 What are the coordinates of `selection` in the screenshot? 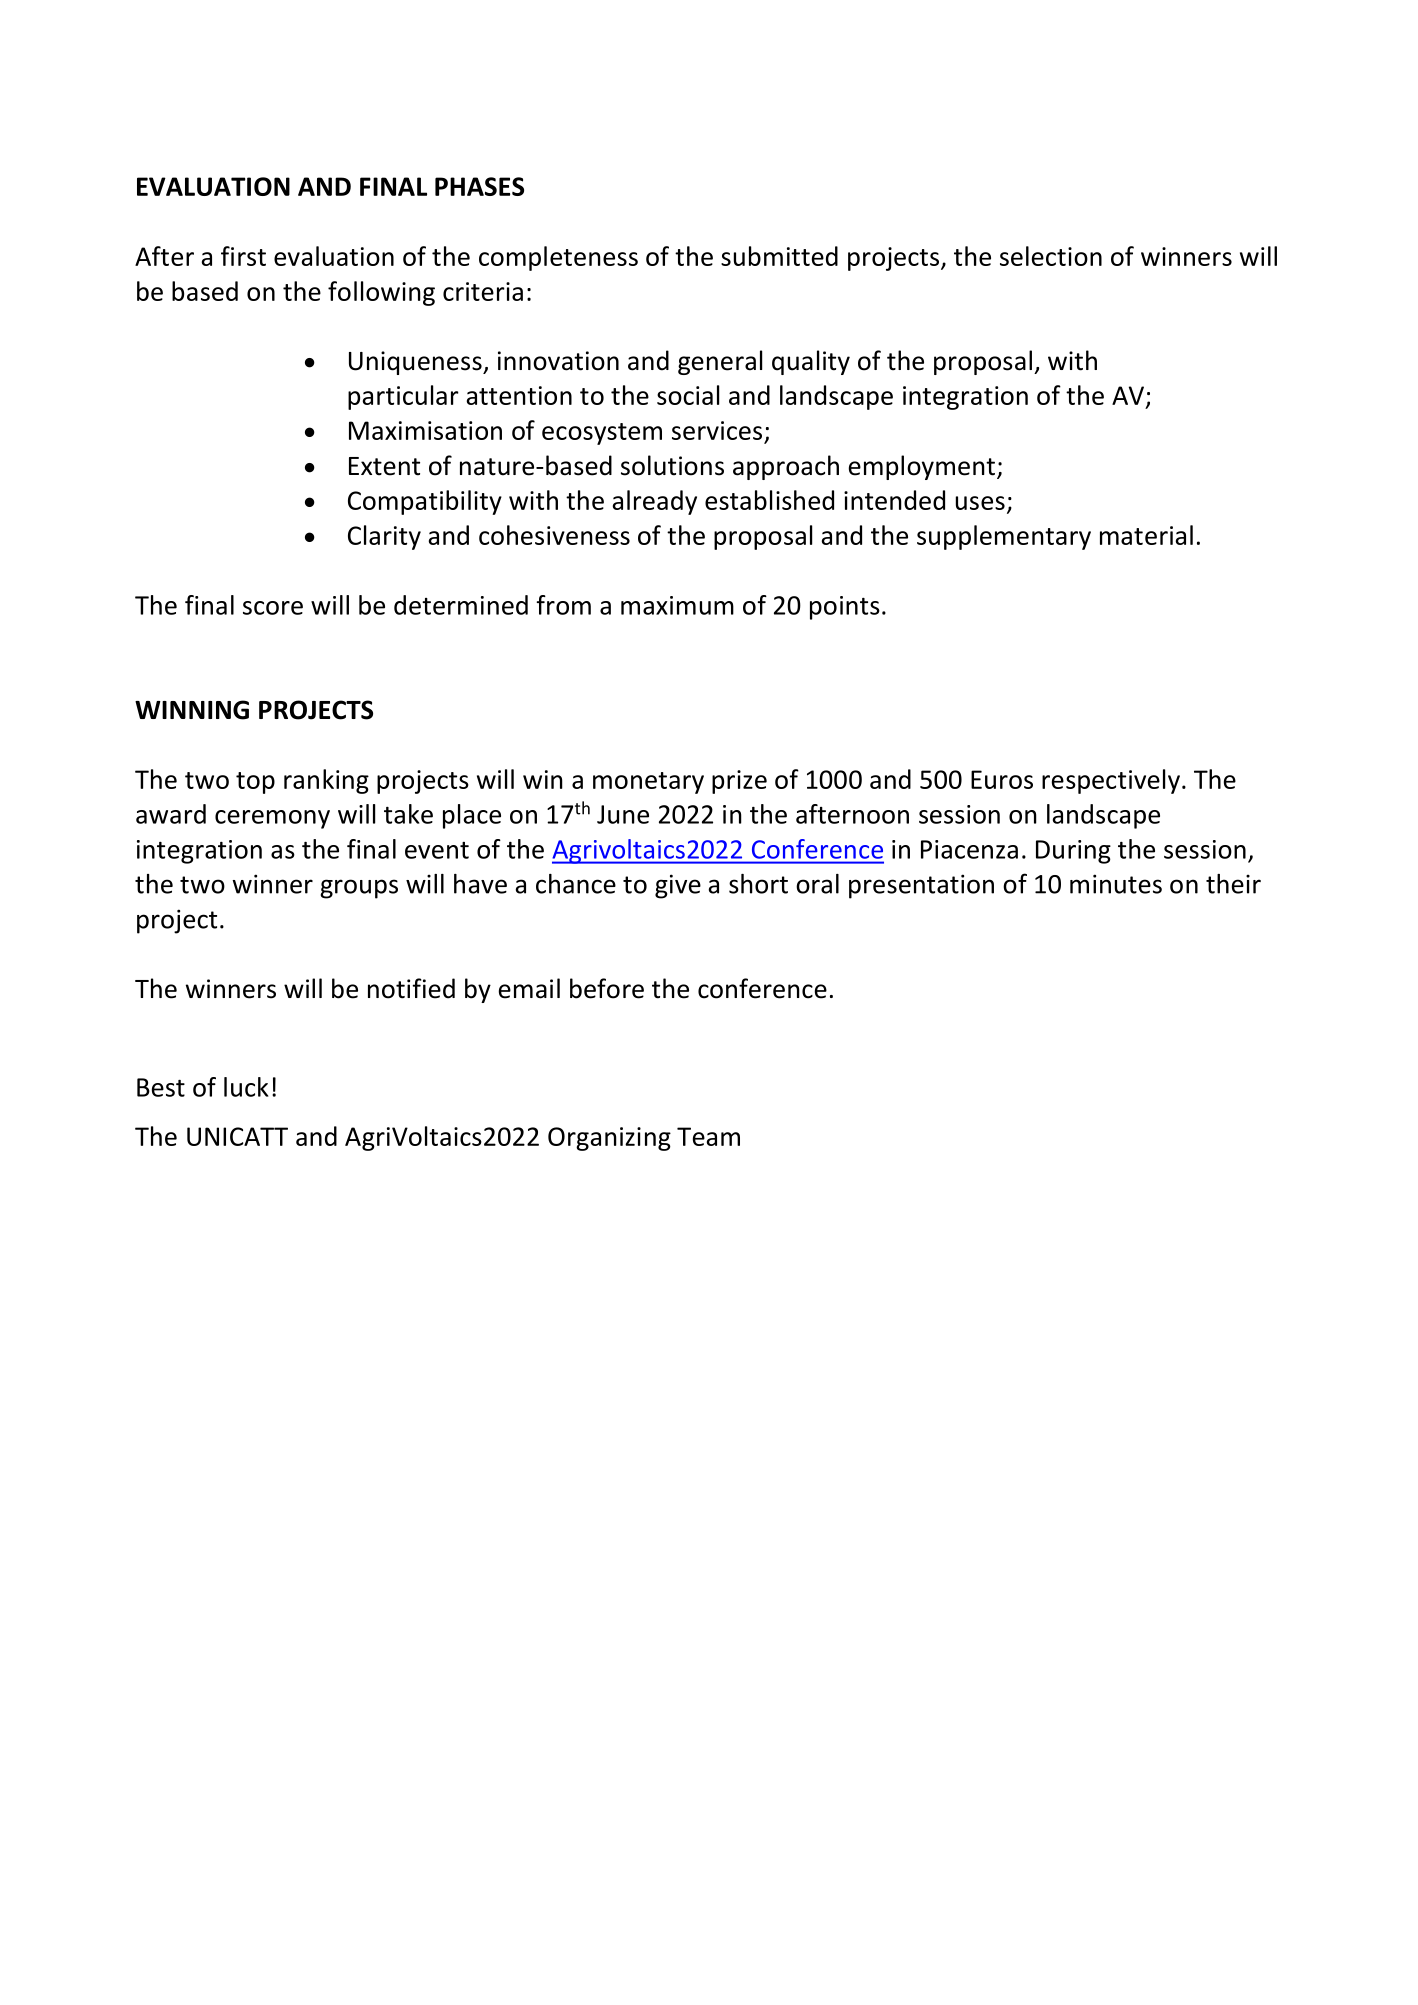 It's located at (1051, 256).
